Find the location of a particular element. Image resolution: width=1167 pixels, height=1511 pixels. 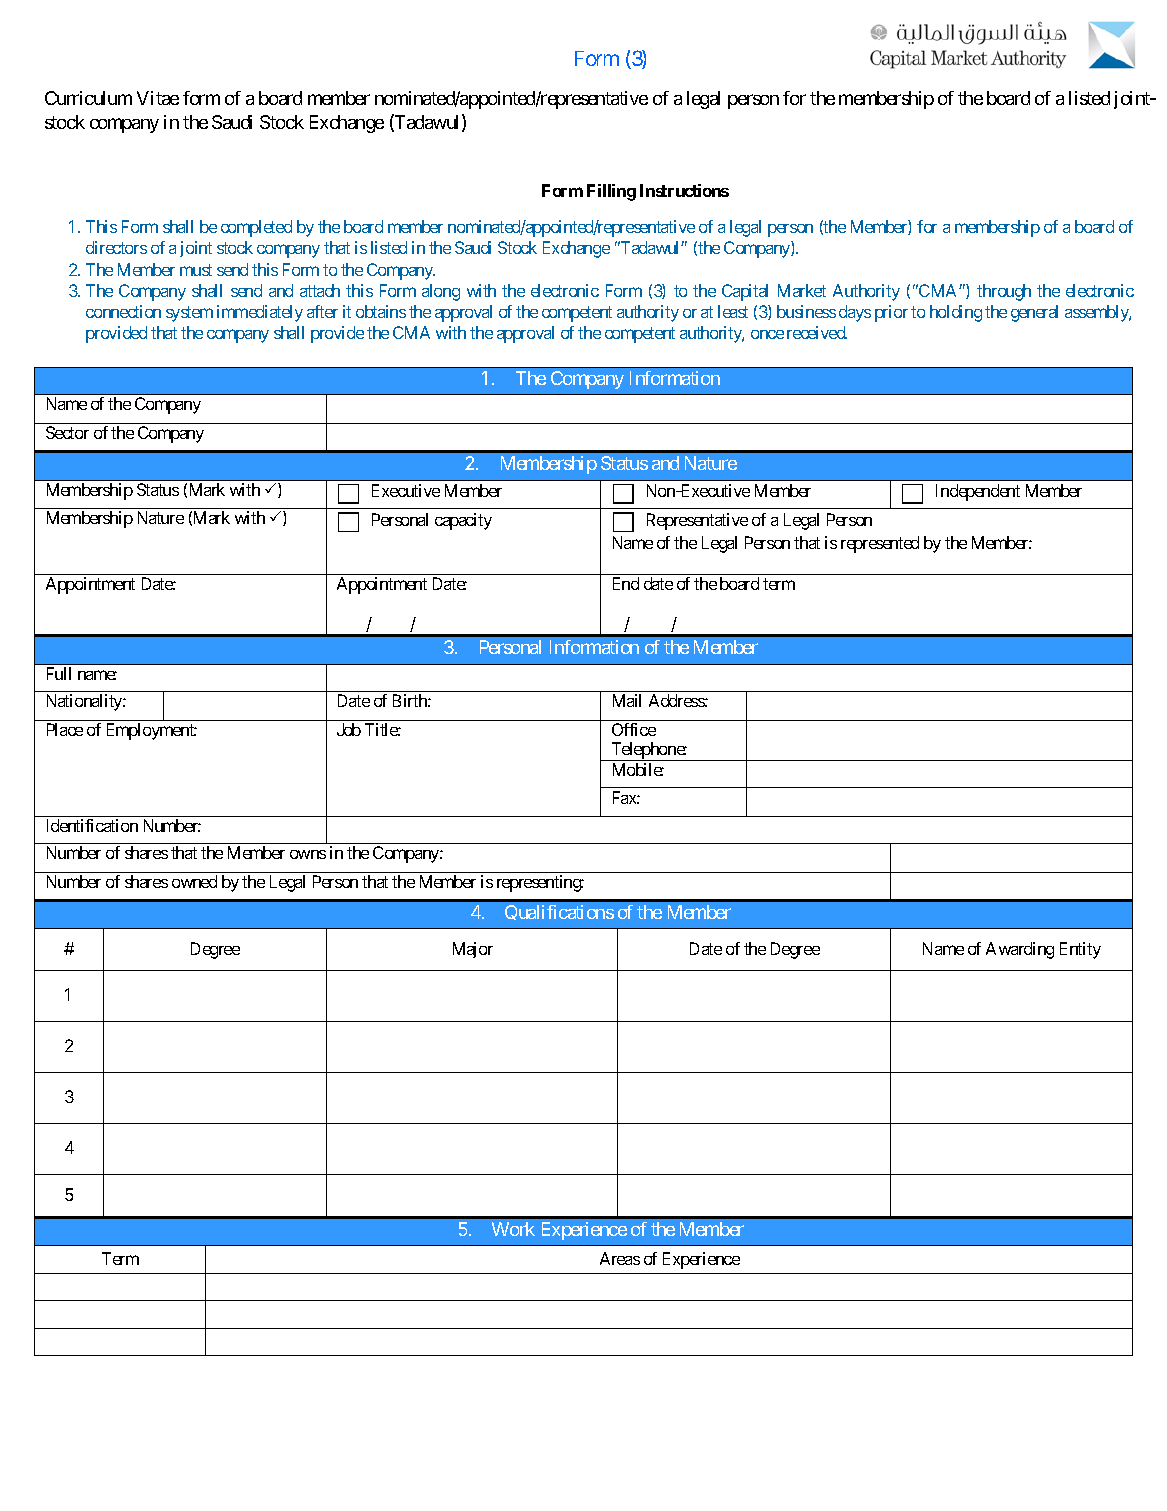

Vitae is located at coordinates (158, 98).
